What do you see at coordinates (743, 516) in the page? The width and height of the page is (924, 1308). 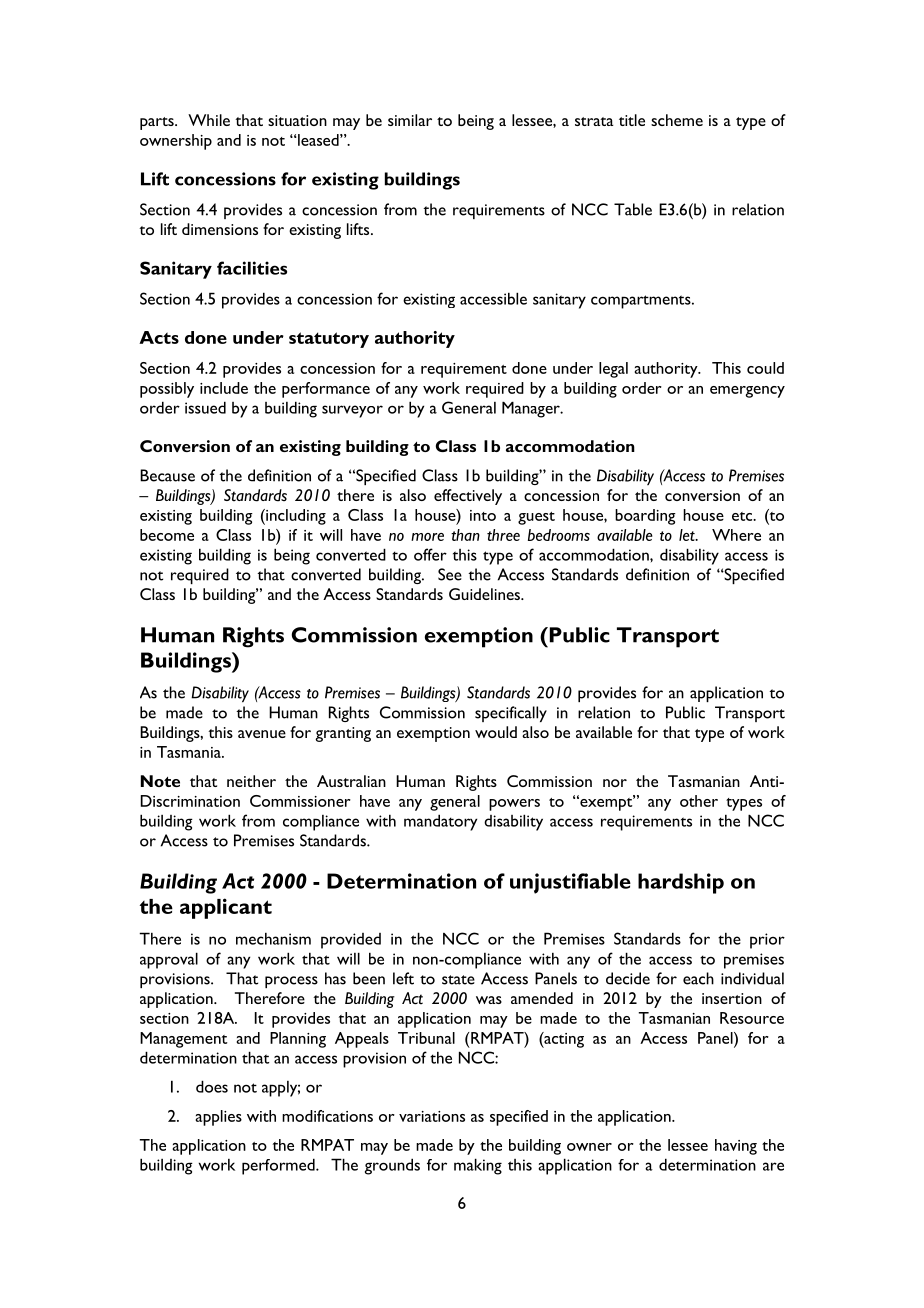 I see `etc` at bounding box center [743, 516].
